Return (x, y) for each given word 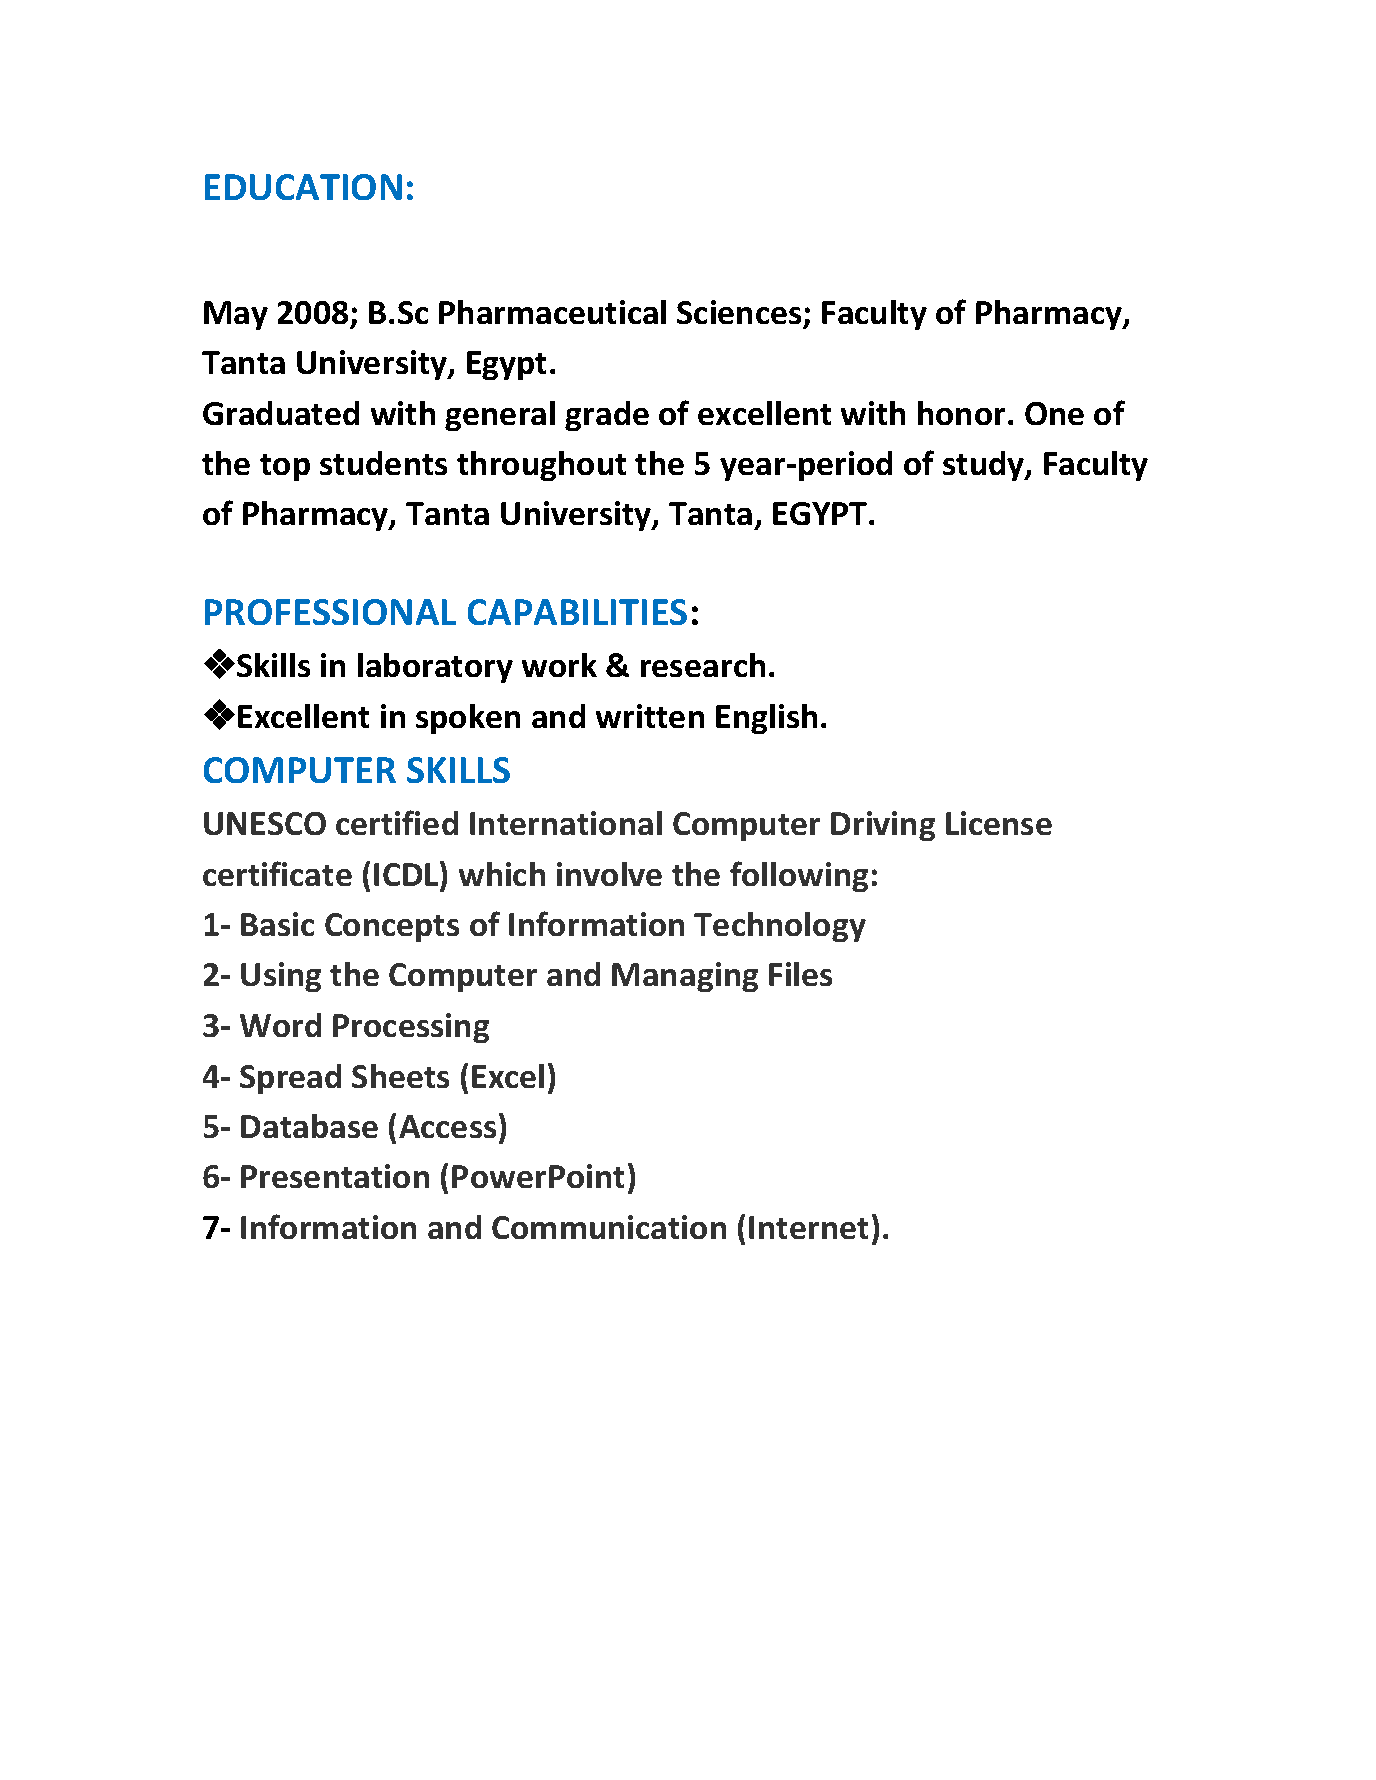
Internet (808, 1227)
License (999, 823)
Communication (609, 1227)
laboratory (435, 668)
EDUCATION (303, 187)
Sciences (739, 312)
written (650, 716)
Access (447, 1126)
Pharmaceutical (552, 312)
